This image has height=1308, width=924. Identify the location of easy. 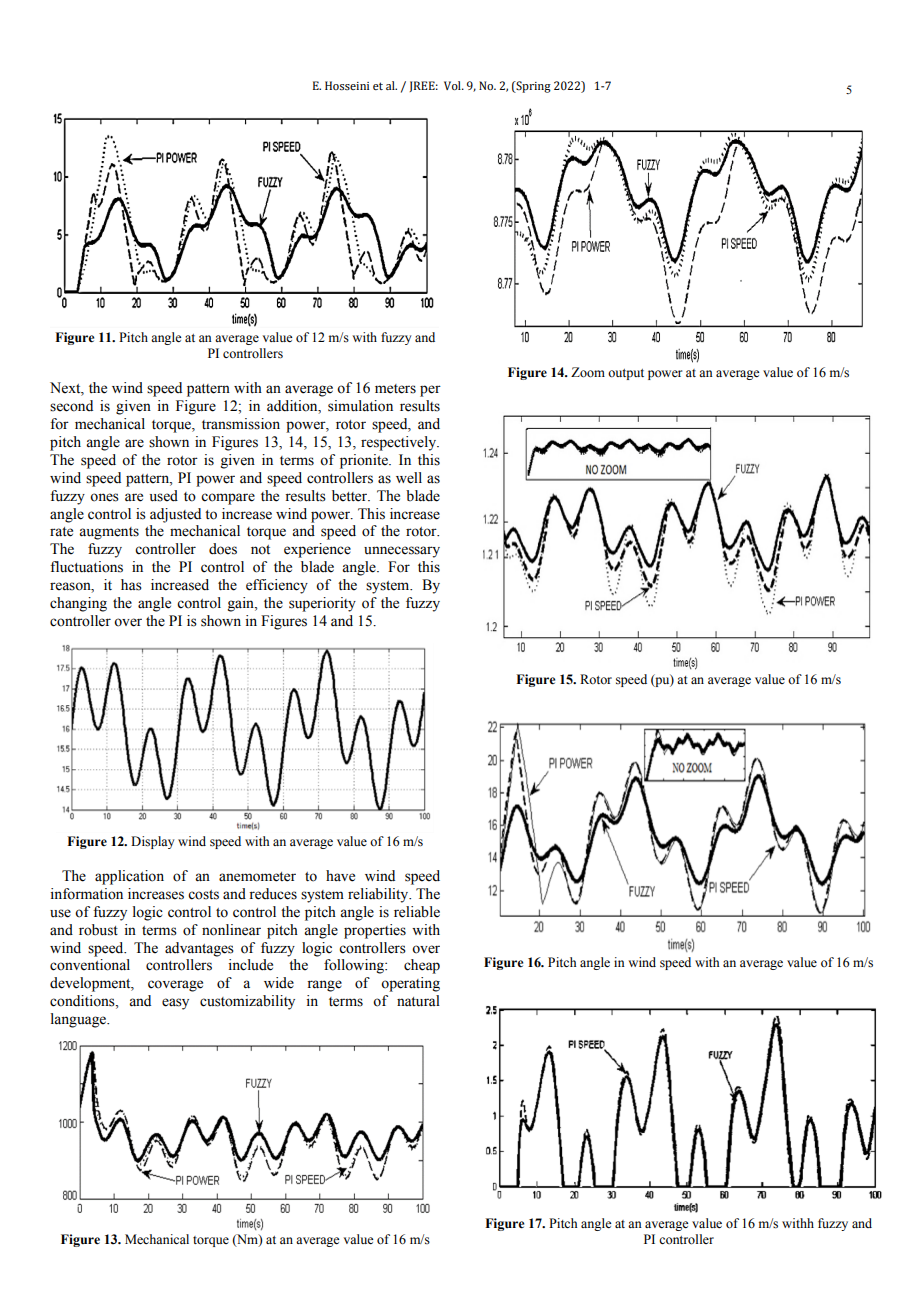
(175, 1004).
